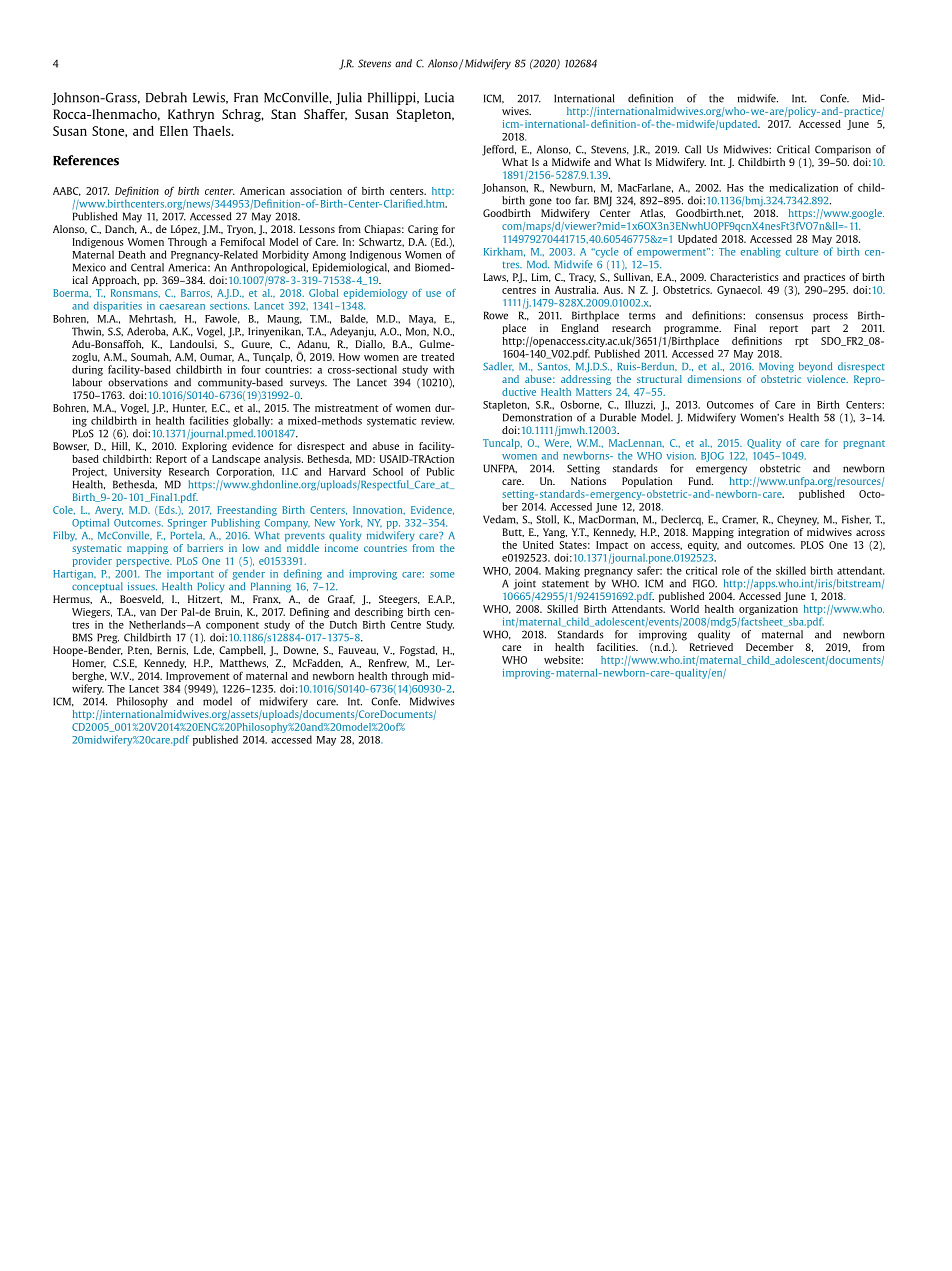 This document has height=1271, width=952. Describe the element at coordinates (138, 382) in the document. I see `observations` at that location.
